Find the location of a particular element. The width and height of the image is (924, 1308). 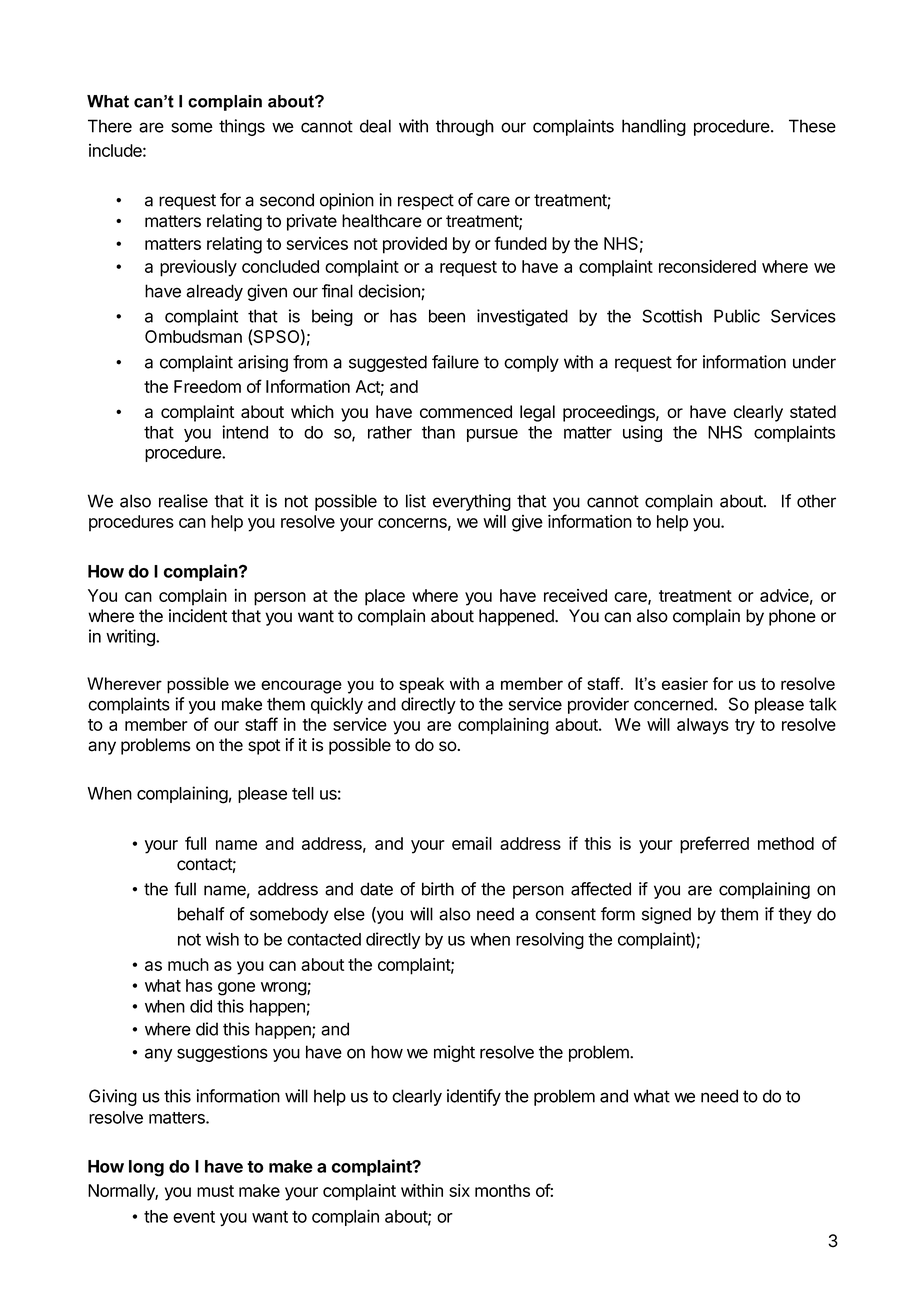

speak is located at coordinates (421, 685).
